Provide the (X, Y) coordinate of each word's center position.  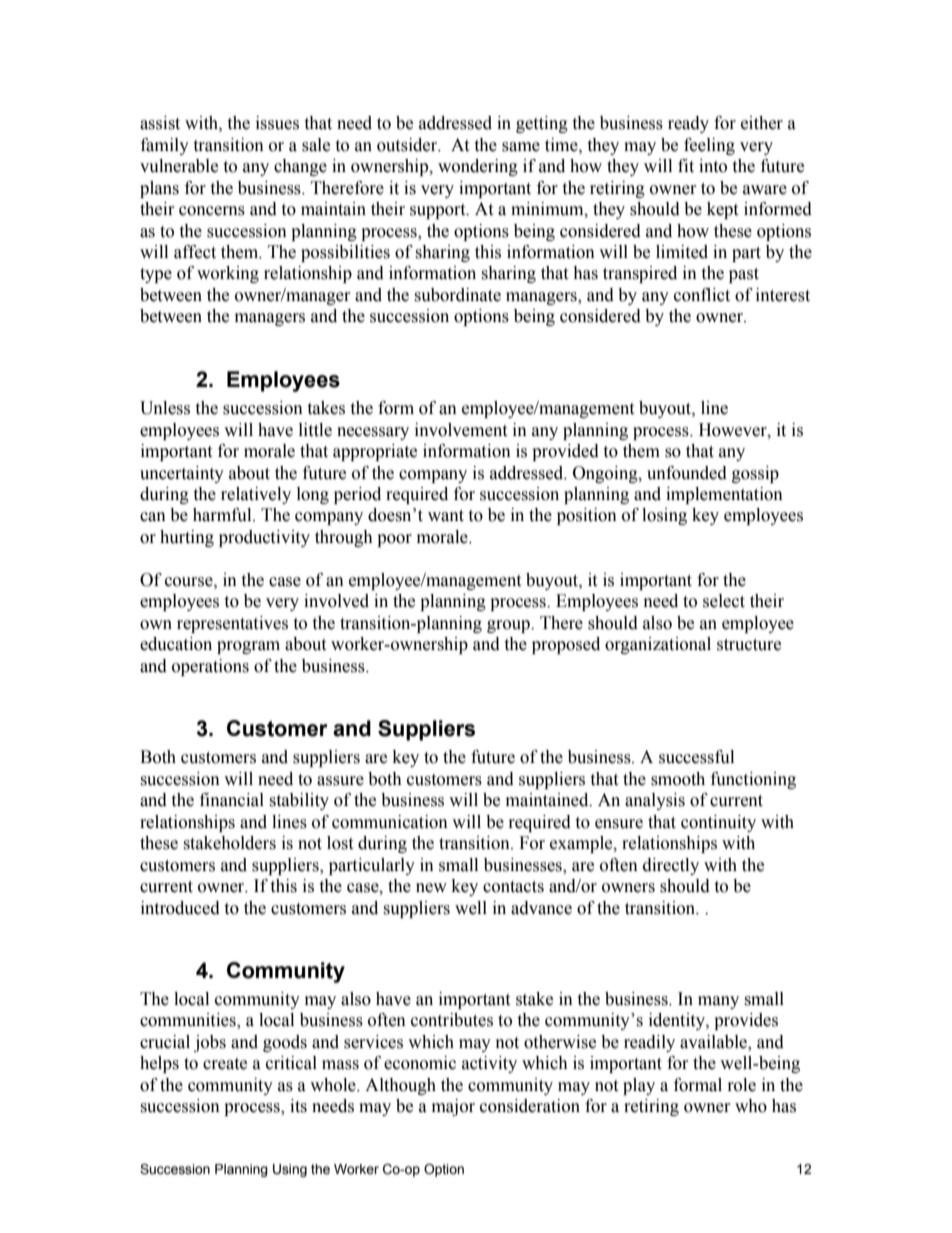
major (453, 1107)
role (742, 1085)
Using (290, 1170)
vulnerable (179, 166)
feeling (709, 146)
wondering (478, 167)
